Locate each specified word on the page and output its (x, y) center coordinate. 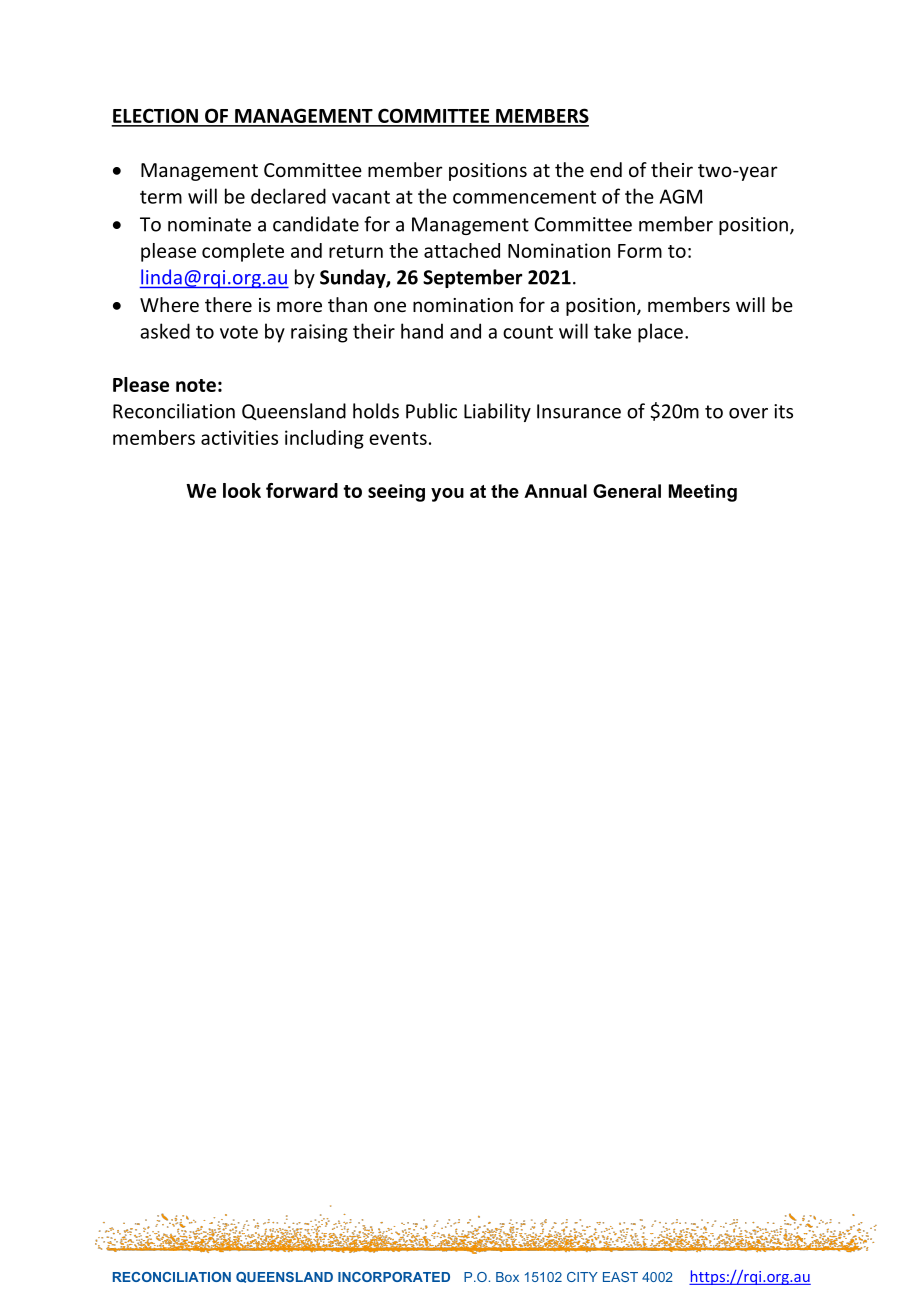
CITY (582, 1277)
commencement (524, 197)
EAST (620, 1277)
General (627, 491)
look (242, 490)
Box (507, 1277)
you (447, 495)
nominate (209, 224)
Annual (555, 491)
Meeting (703, 493)
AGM (681, 196)
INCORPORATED (394, 1277)
